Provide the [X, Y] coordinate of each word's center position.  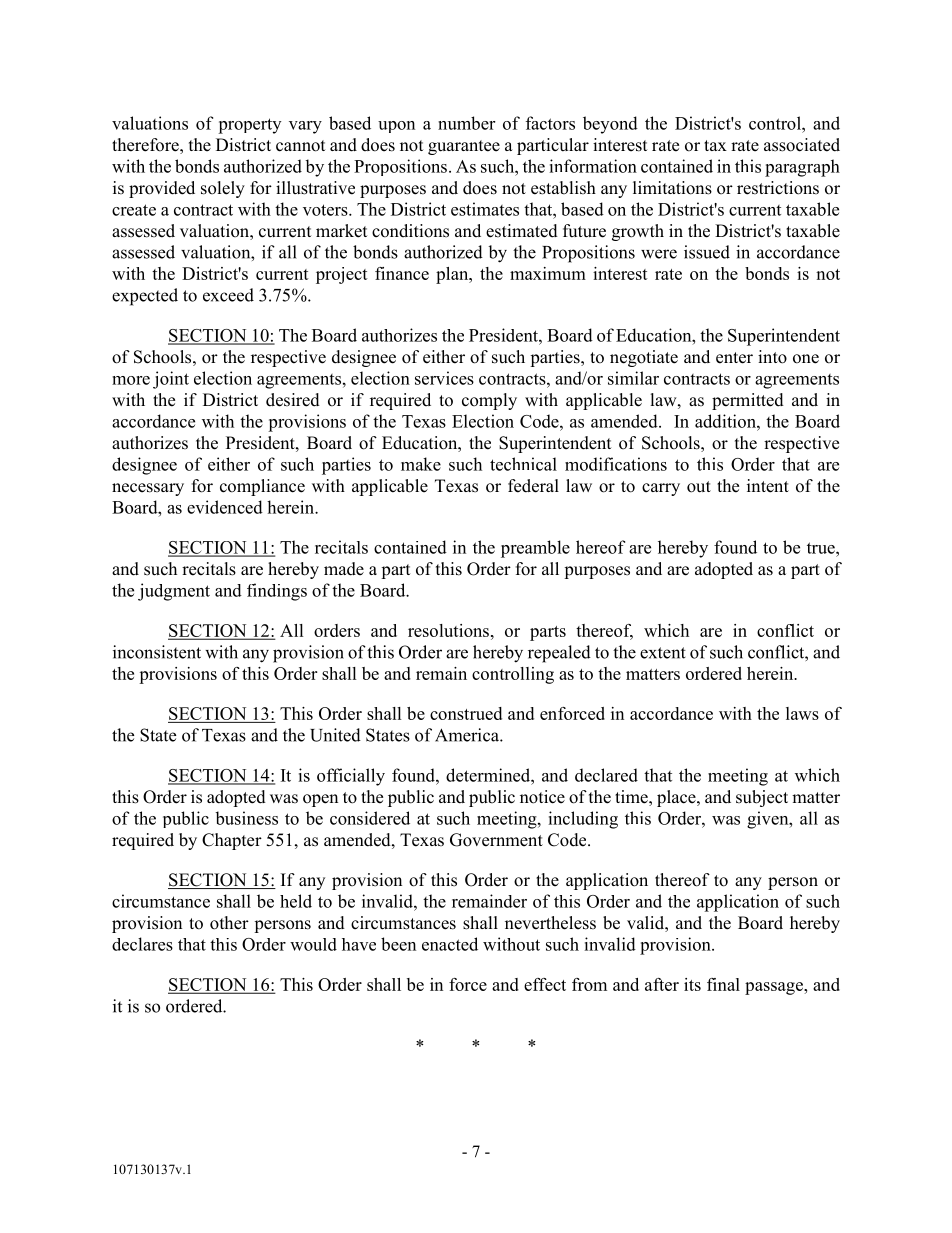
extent [663, 653]
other [229, 923]
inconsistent [157, 652]
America [468, 735]
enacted [450, 944]
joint [171, 380]
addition [726, 421]
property [249, 126]
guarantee [464, 147]
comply [489, 401]
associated [802, 145]
